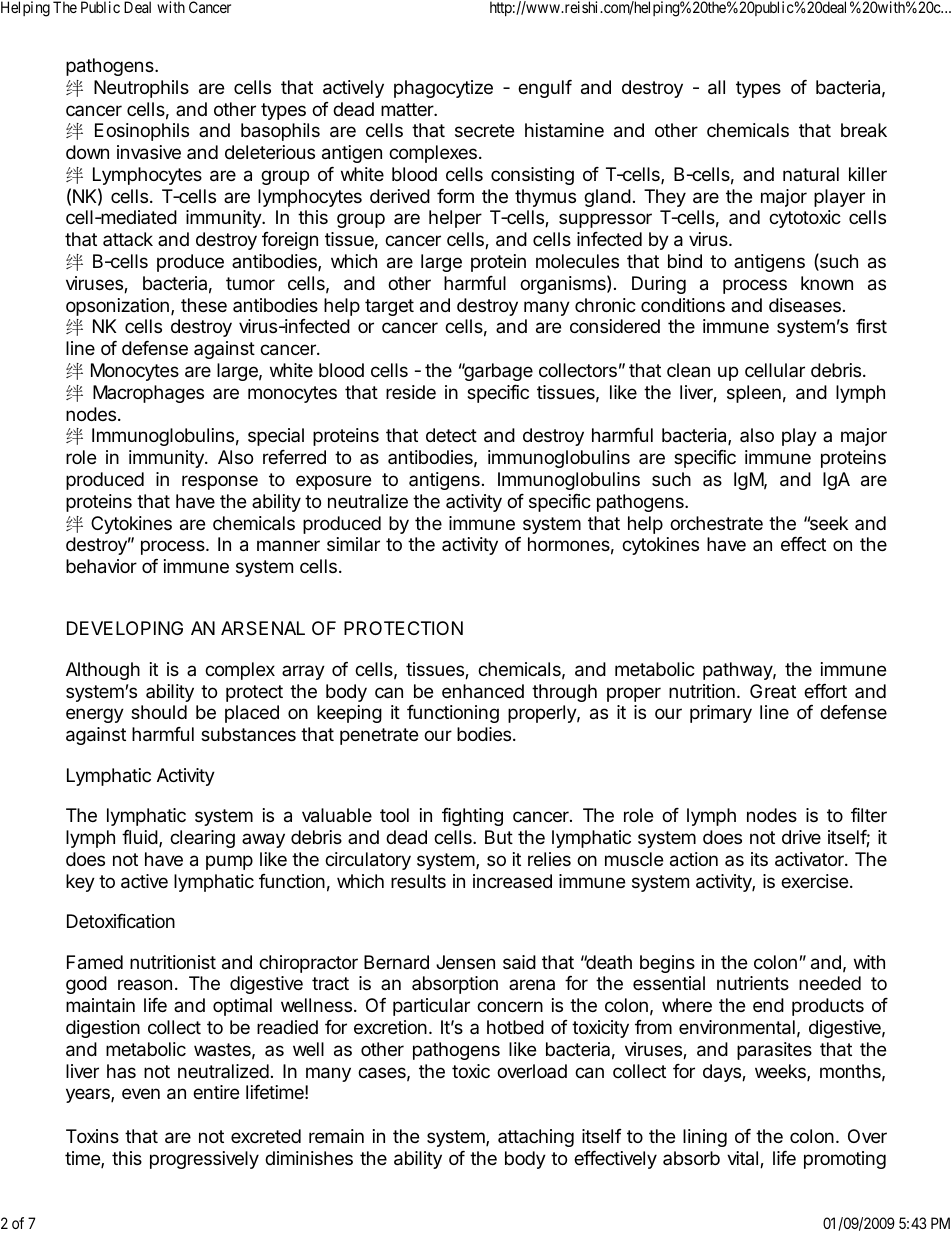 The height and width of the screenshot is (1233, 952). What do you see at coordinates (142, 132) in the screenshot?
I see `Eosinophils` at bounding box center [142, 132].
